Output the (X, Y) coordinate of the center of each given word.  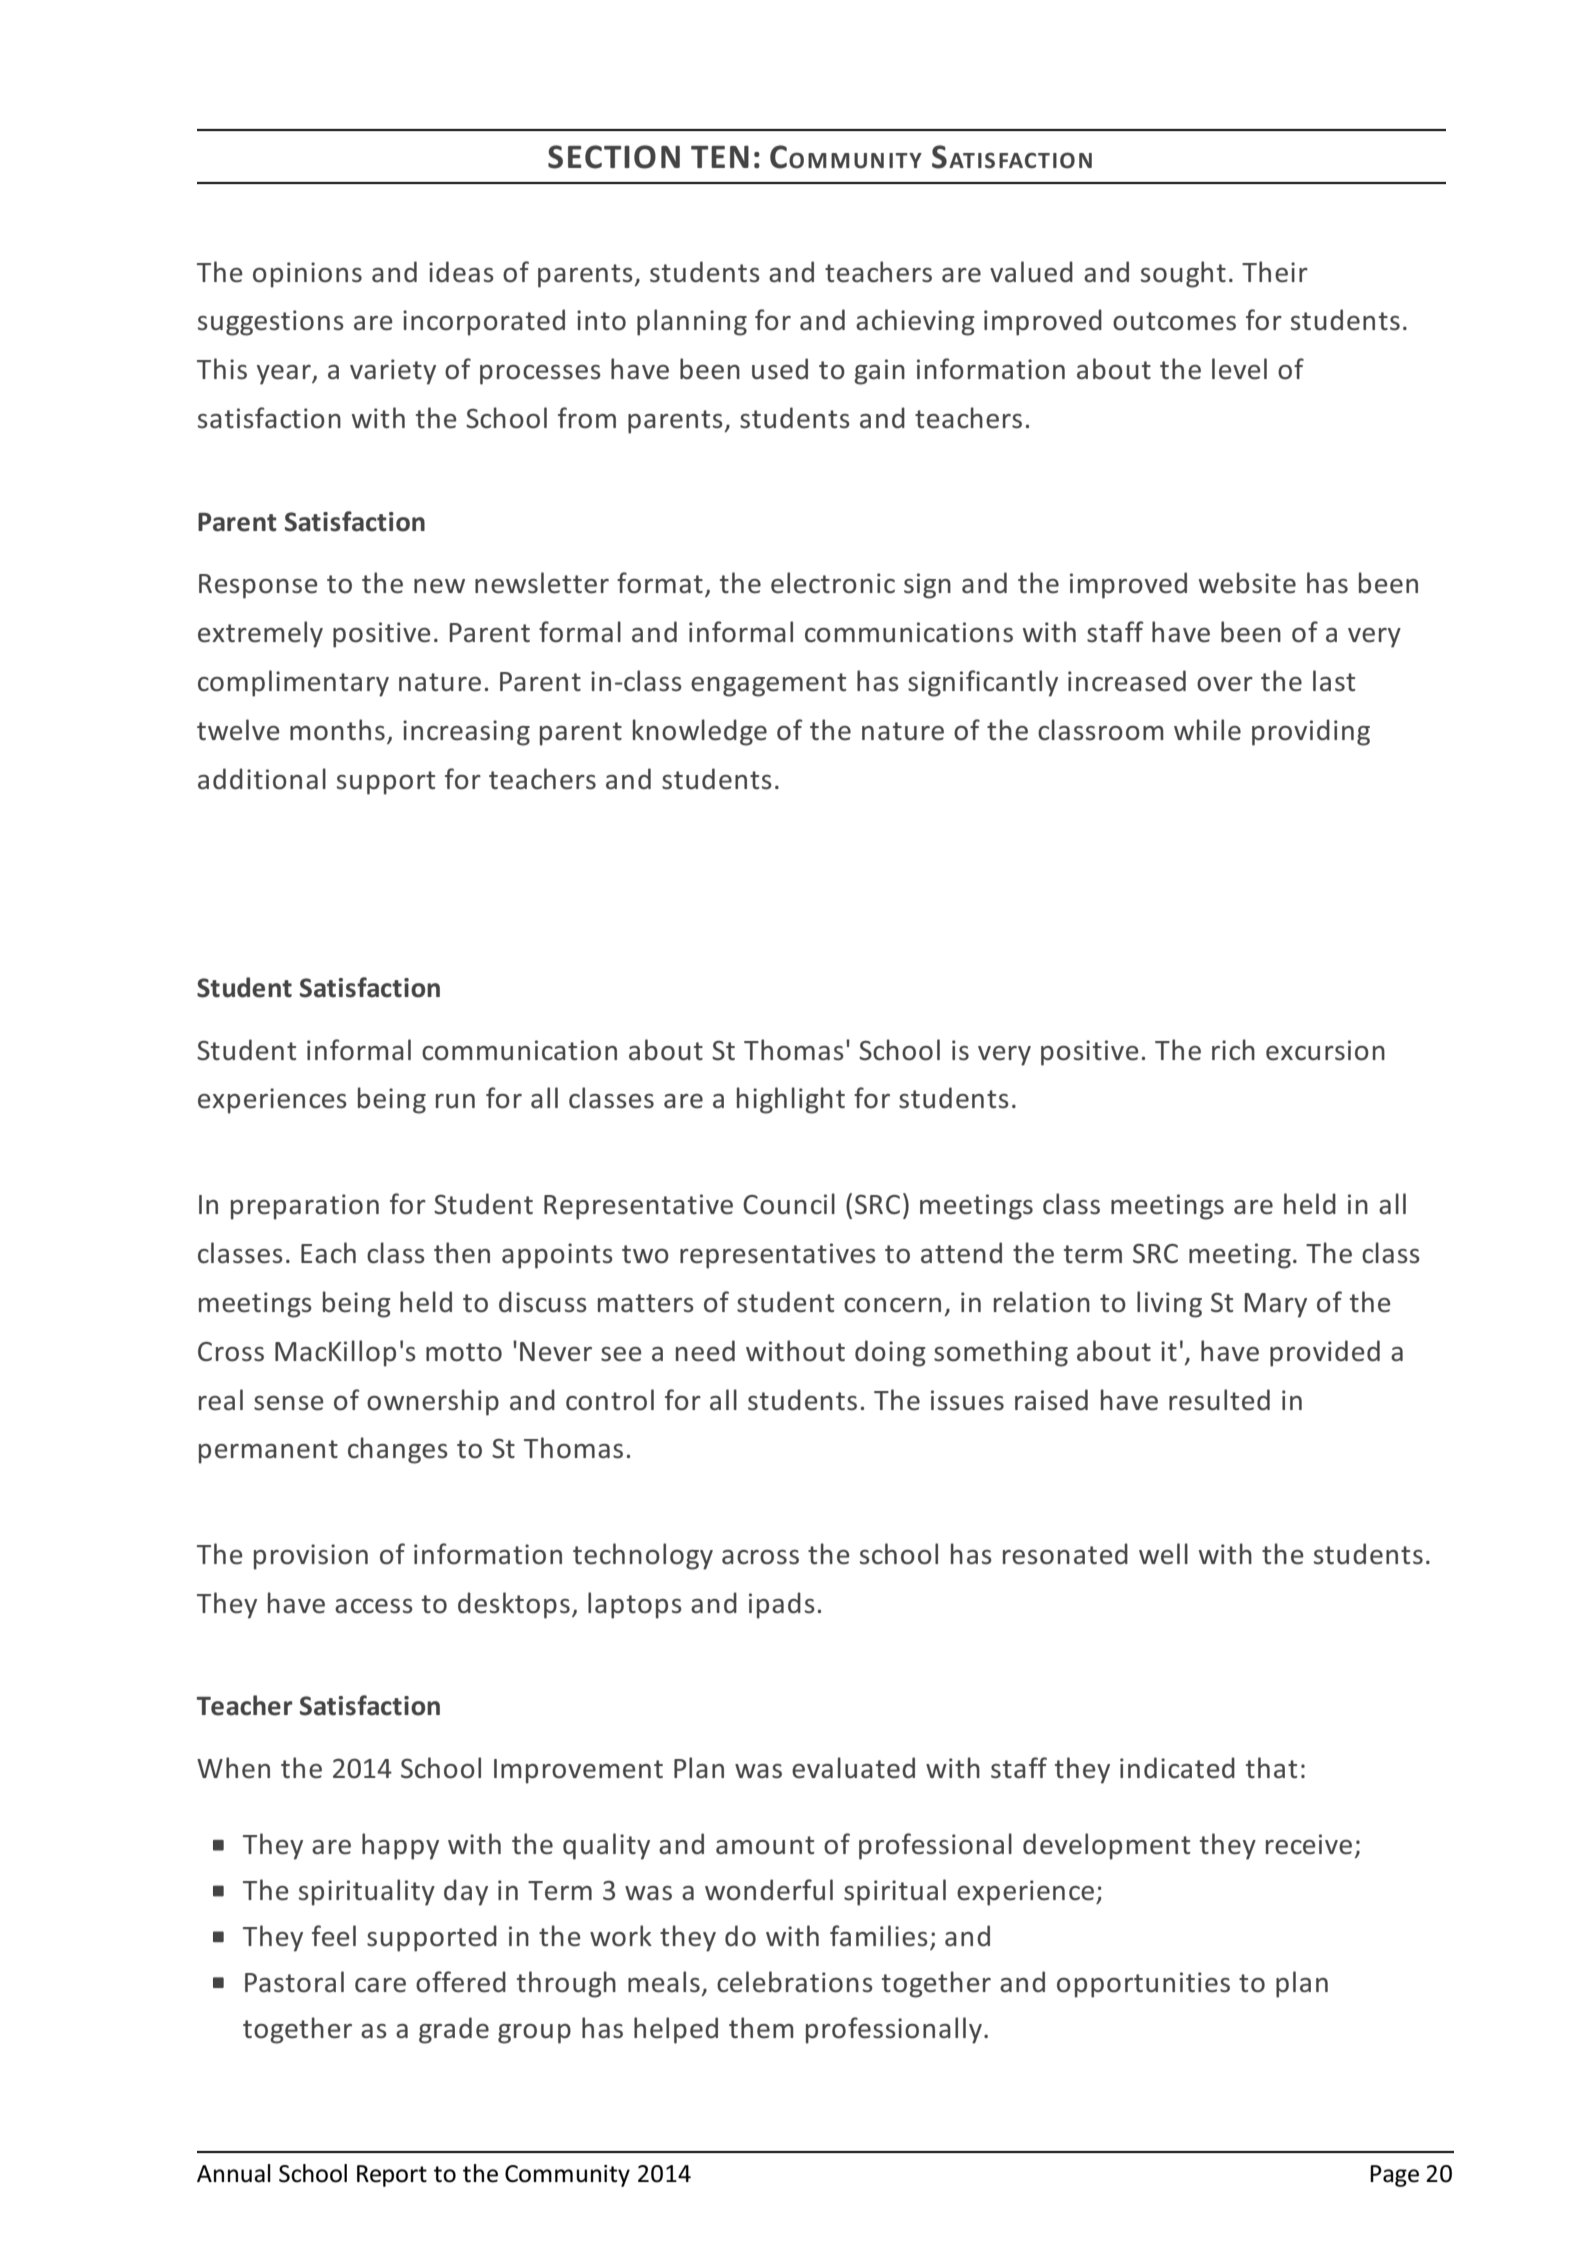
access (374, 1606)
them (761, 2028)
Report (392, 2176)
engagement (768, 685)
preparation (305, 1207)
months (337, 730)
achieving (915, 322)
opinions (307, 275)
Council (789, 1204)
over (1225, 684)
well (1163, 1554)
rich (1233, 1050)
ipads (782, 1605)
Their (1275, 272)
